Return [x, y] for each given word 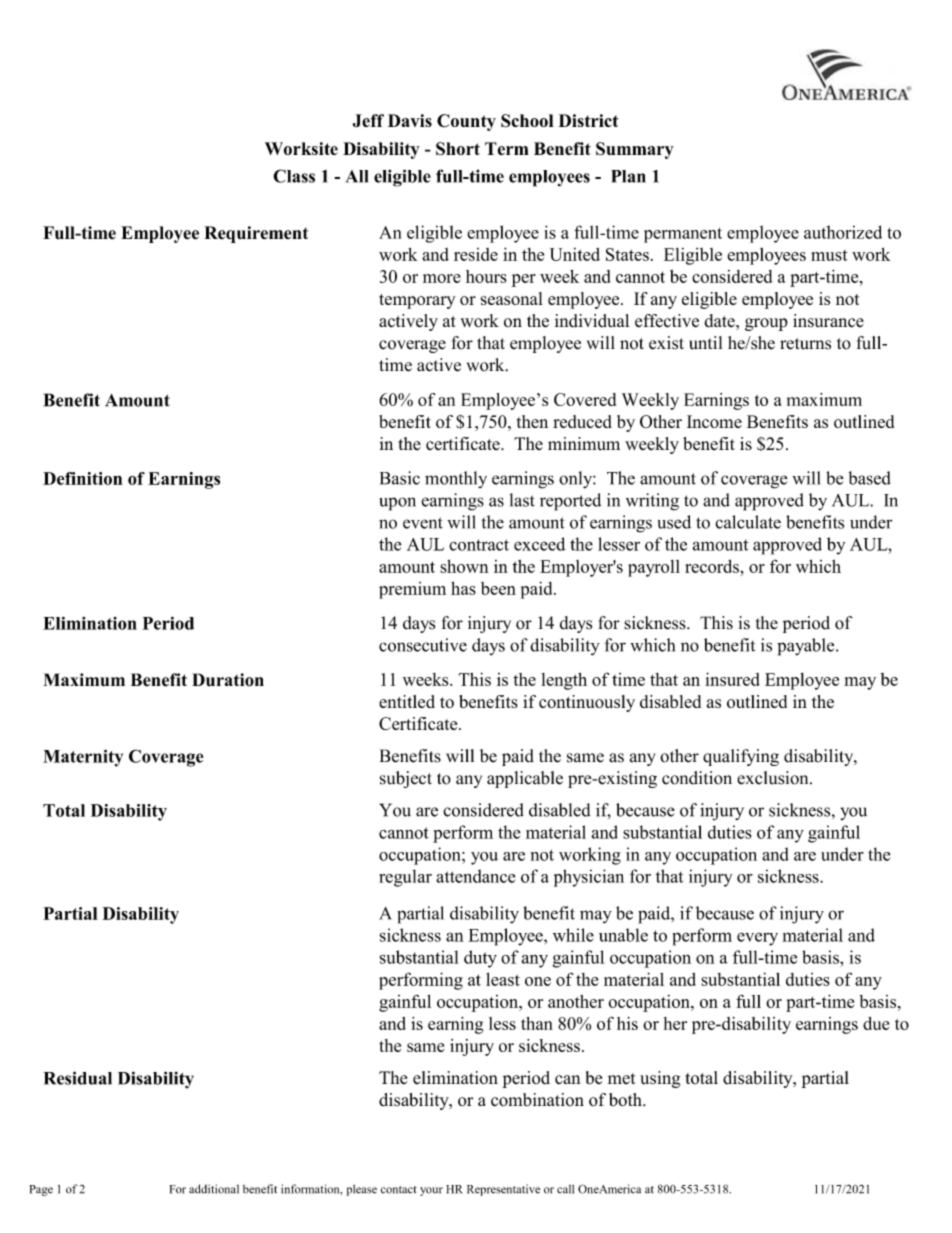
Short [458, 149]
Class [294, 176]
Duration [228, 680]
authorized [843, 232]
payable [807, 647]
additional [214, 1189]
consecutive [423, 645]
